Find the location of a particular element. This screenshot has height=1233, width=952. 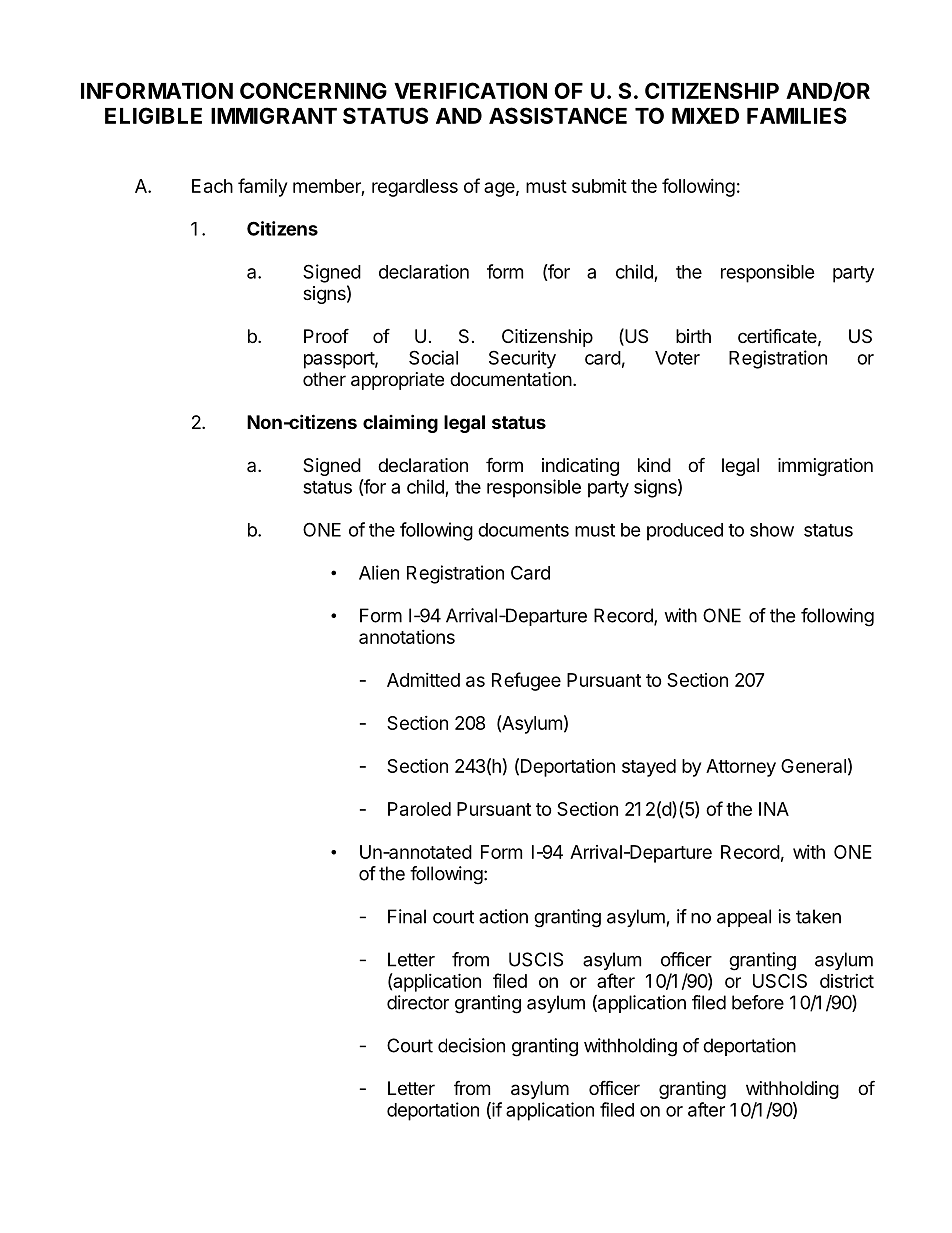

Proof is located at coordinates (326, 335).
